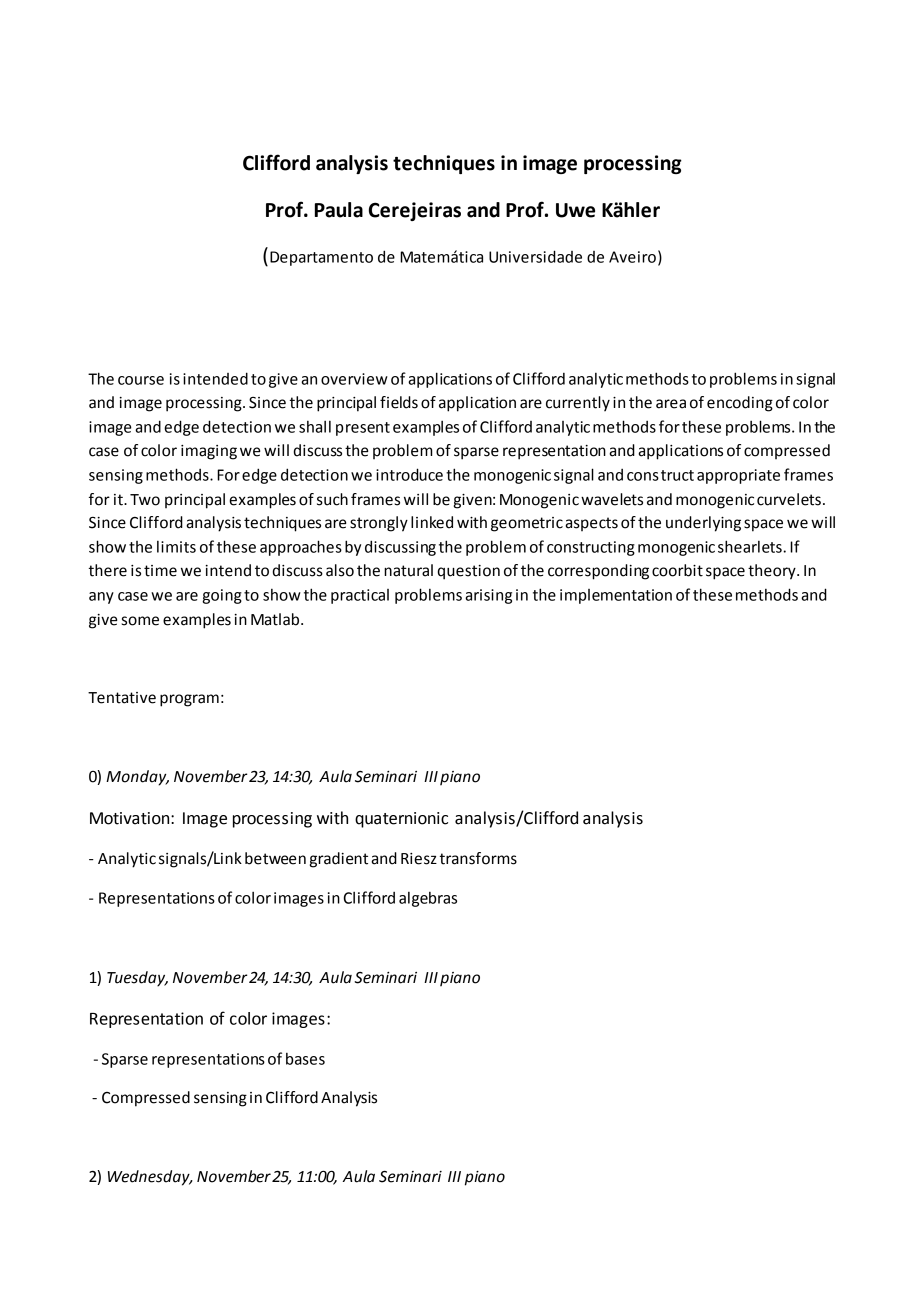  I want to click on Wednesday, so click(150, 1178).
